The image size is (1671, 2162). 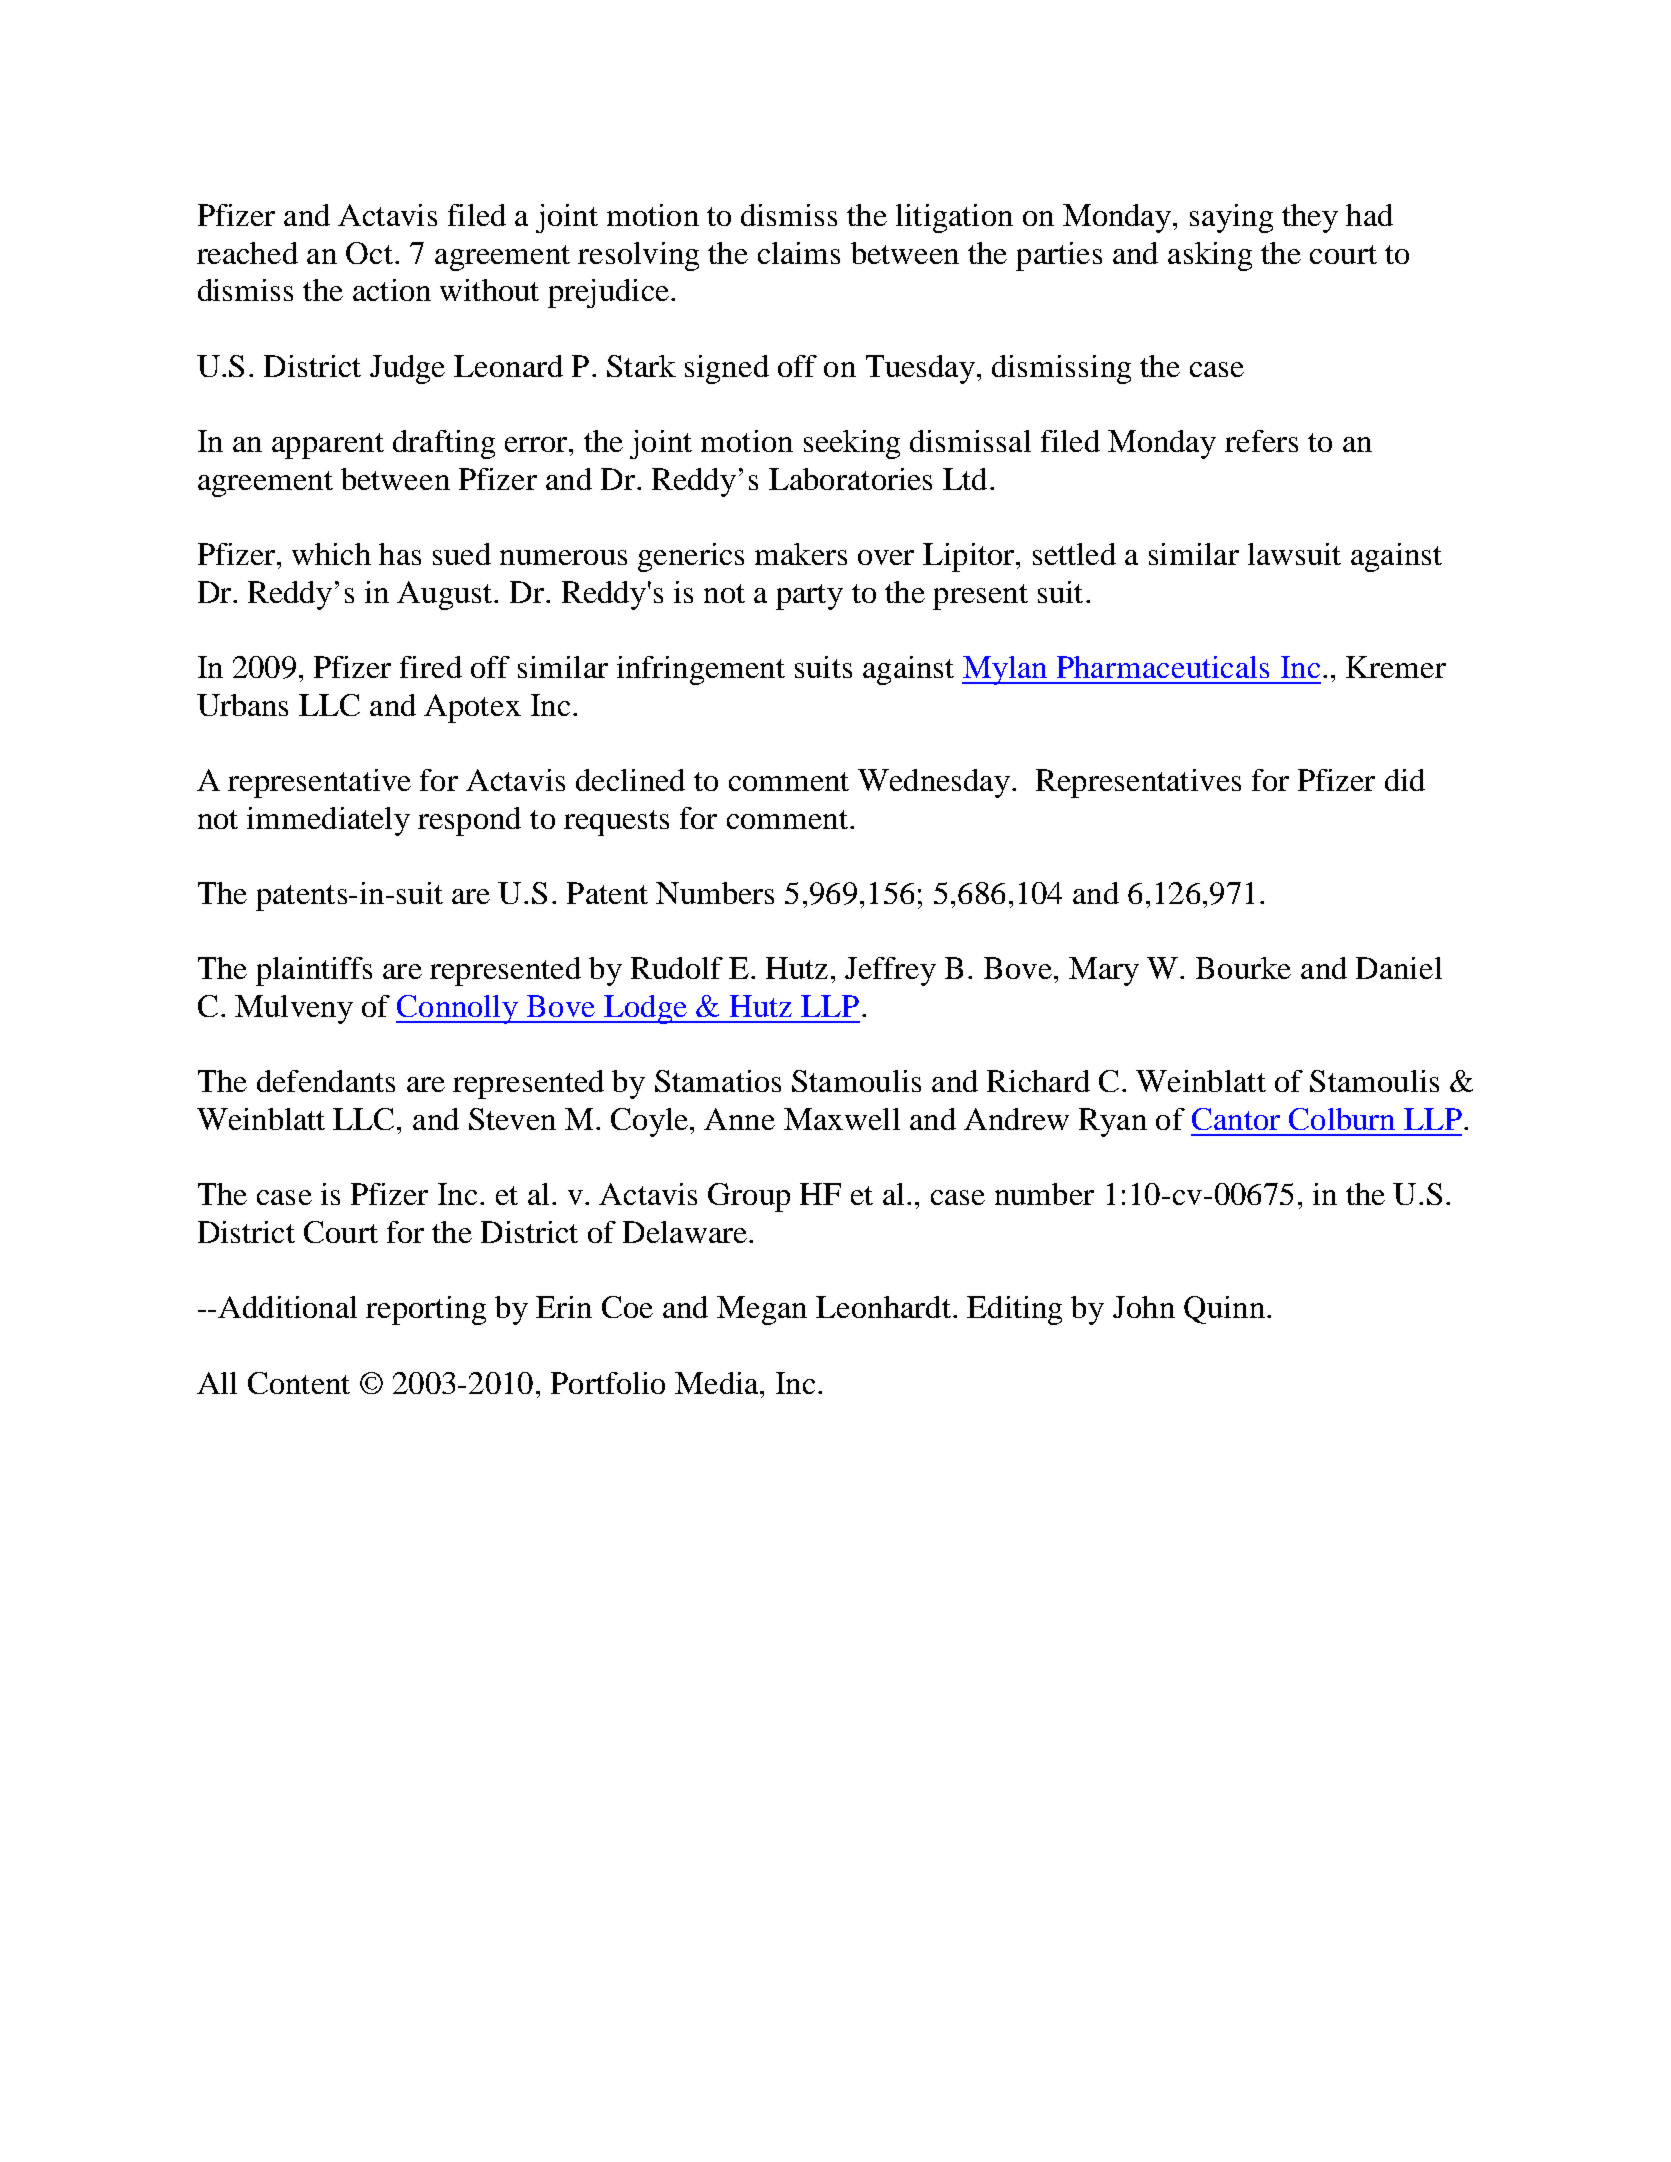 I want to click on asking, so click(x=1210, y=256).
